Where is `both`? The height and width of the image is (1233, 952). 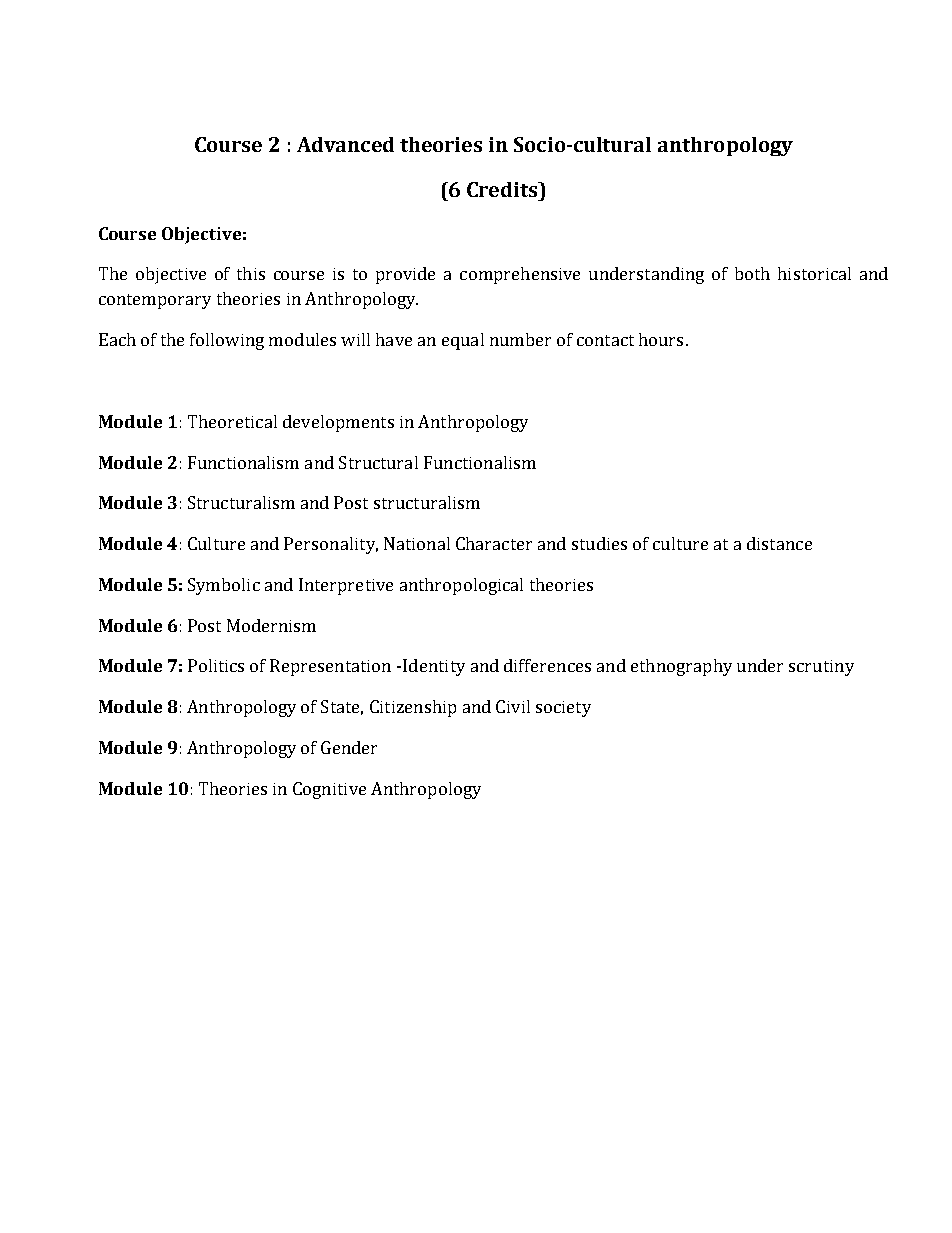
both is located at coordinates (752, 273).
